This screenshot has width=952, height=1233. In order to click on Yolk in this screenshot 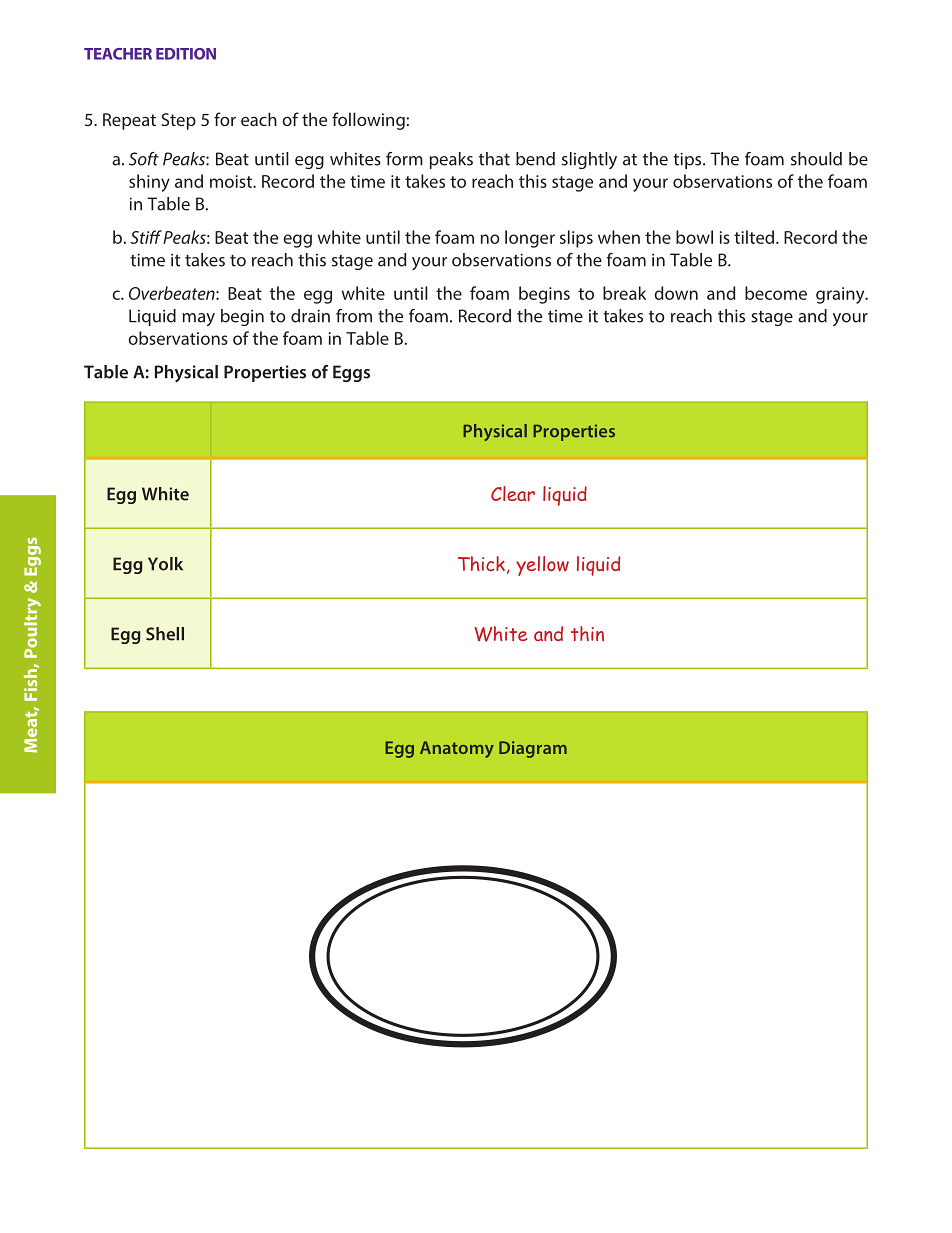, I will do `click(165, 564)`.
